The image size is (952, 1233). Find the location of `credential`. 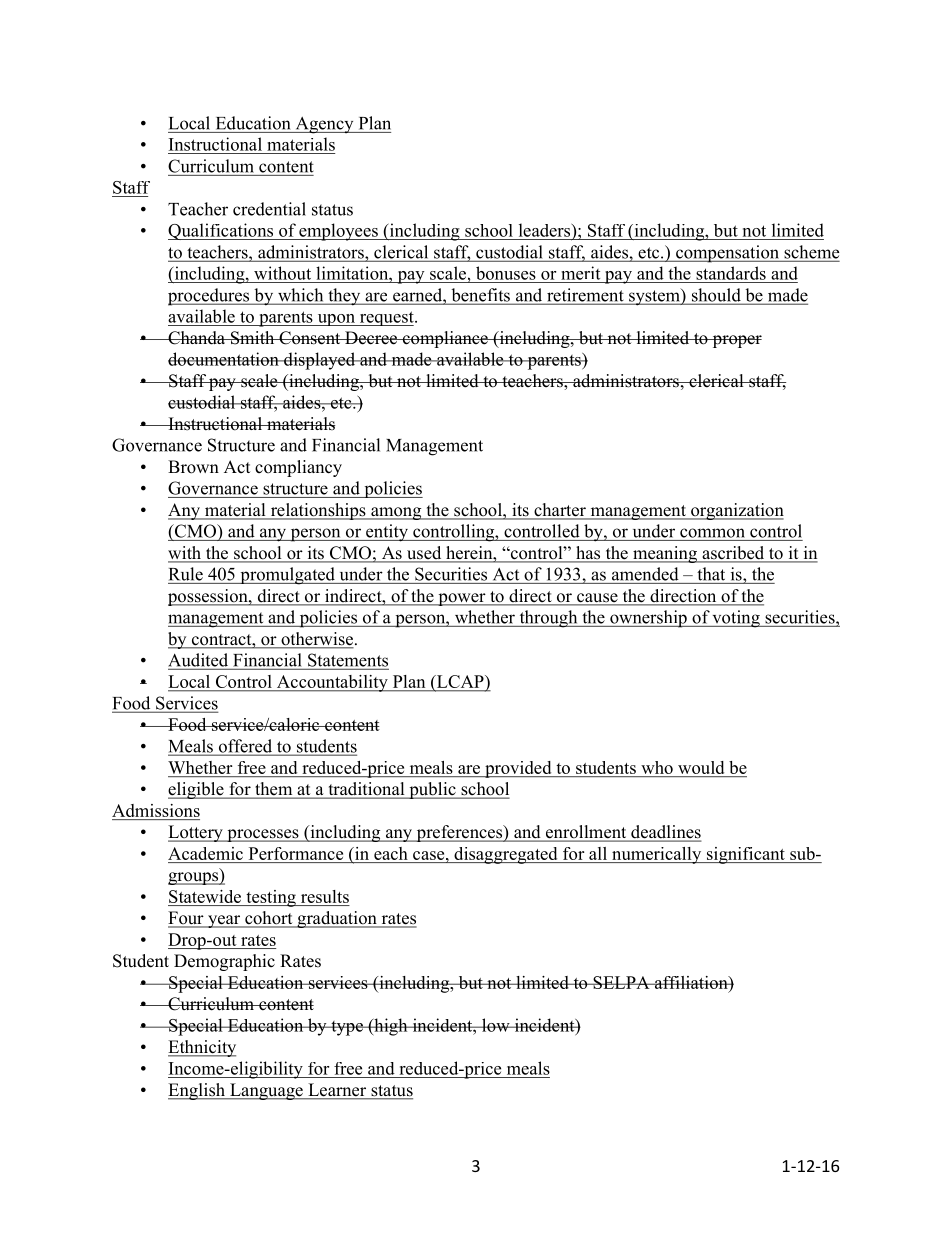

credential is located at coordinates (269, 209).
